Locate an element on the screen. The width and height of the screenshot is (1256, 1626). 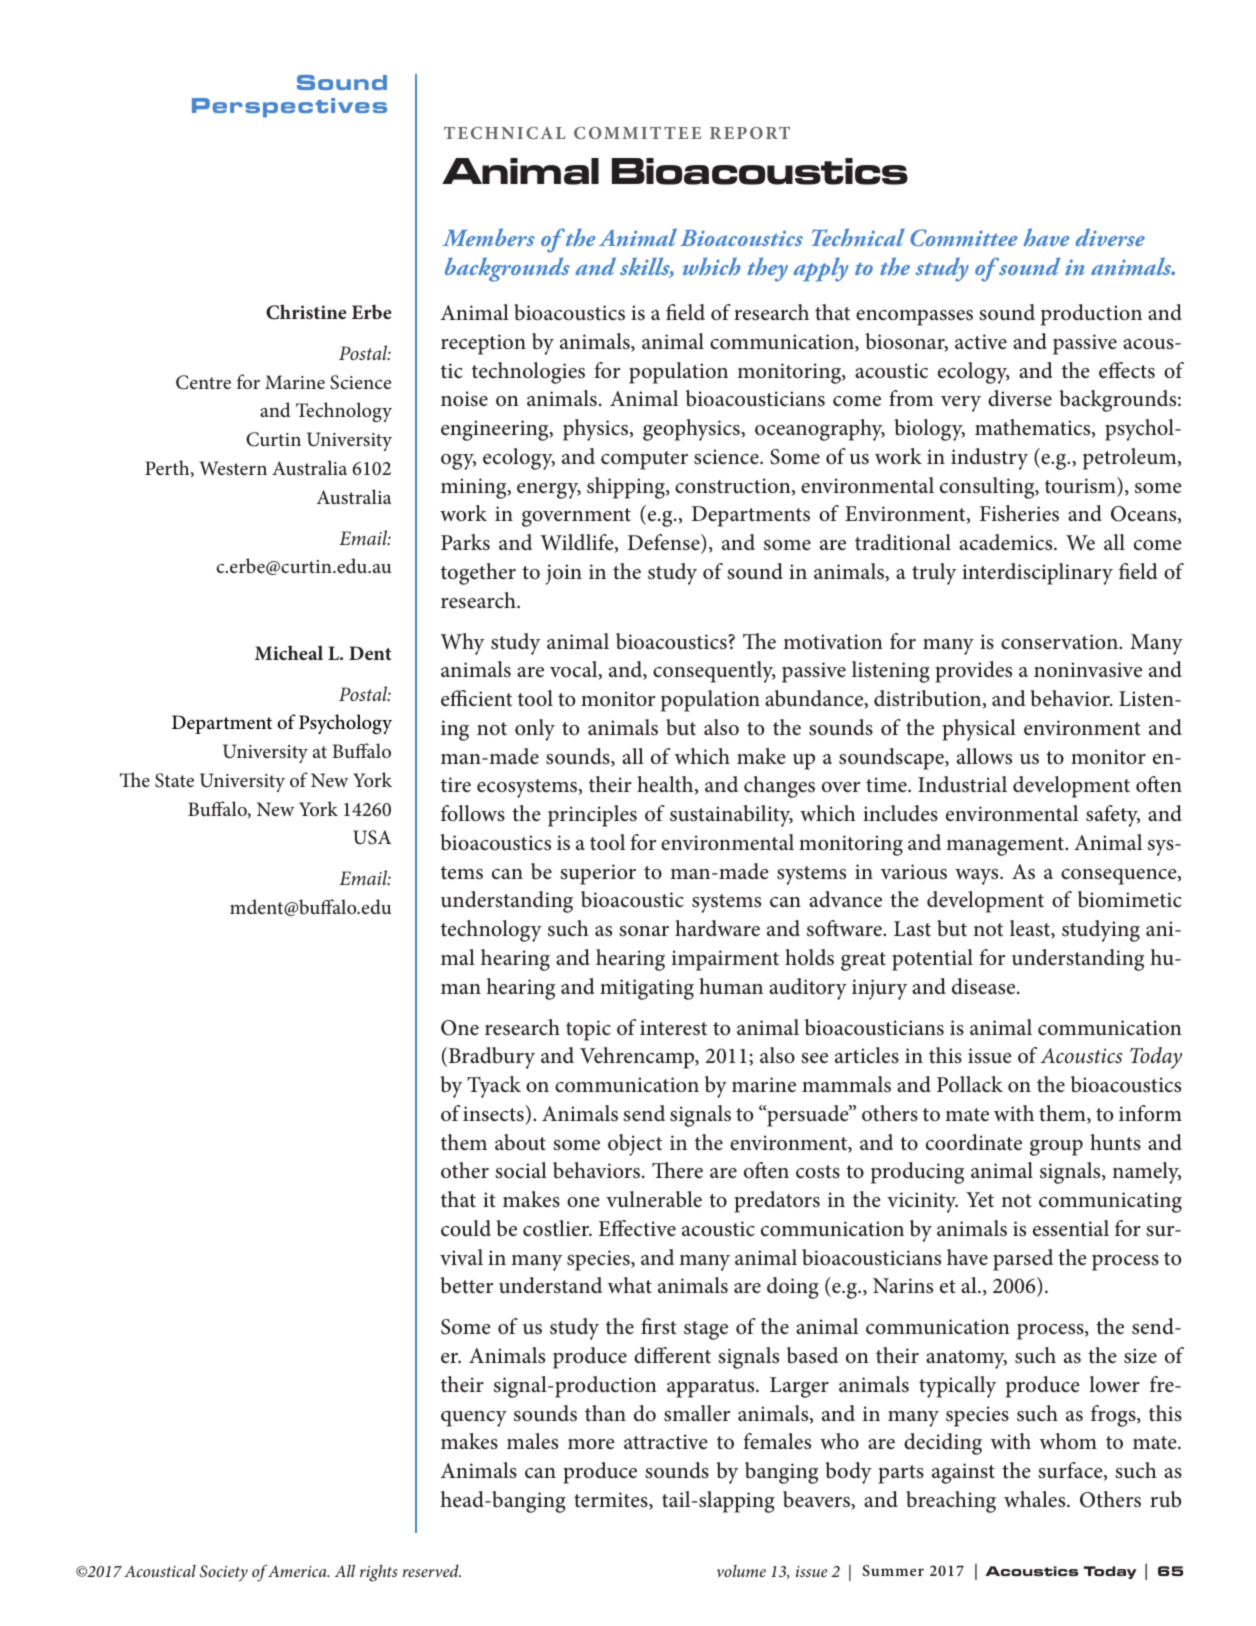
encompasses is located at coordinates (914, 318).
